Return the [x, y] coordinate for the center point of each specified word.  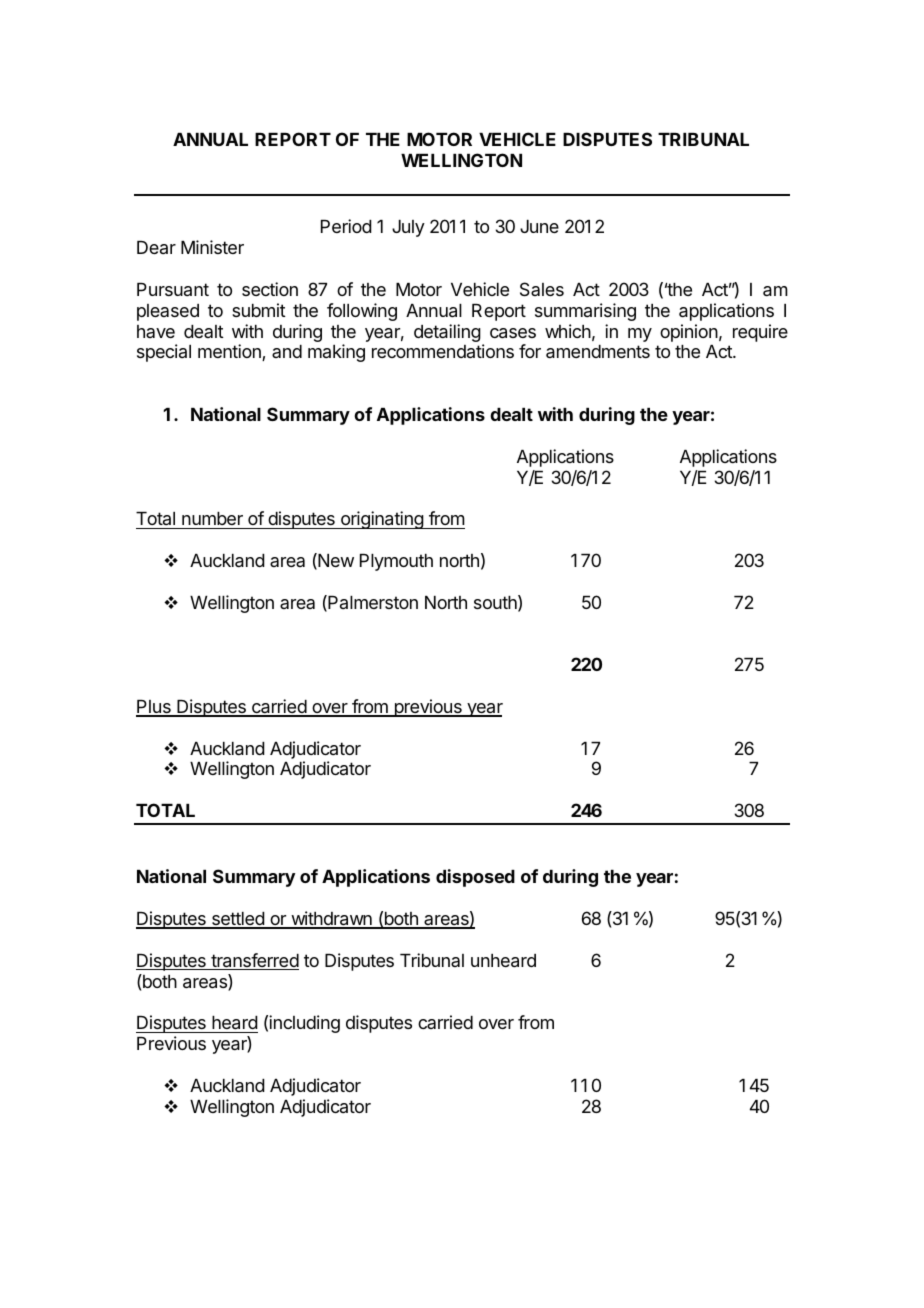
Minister [212, 247]
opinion [689, 333]
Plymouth [396, 562]
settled [237, 920]
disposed [475, 878]
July [408, 228]
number [212, 518]
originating [382, 520]
